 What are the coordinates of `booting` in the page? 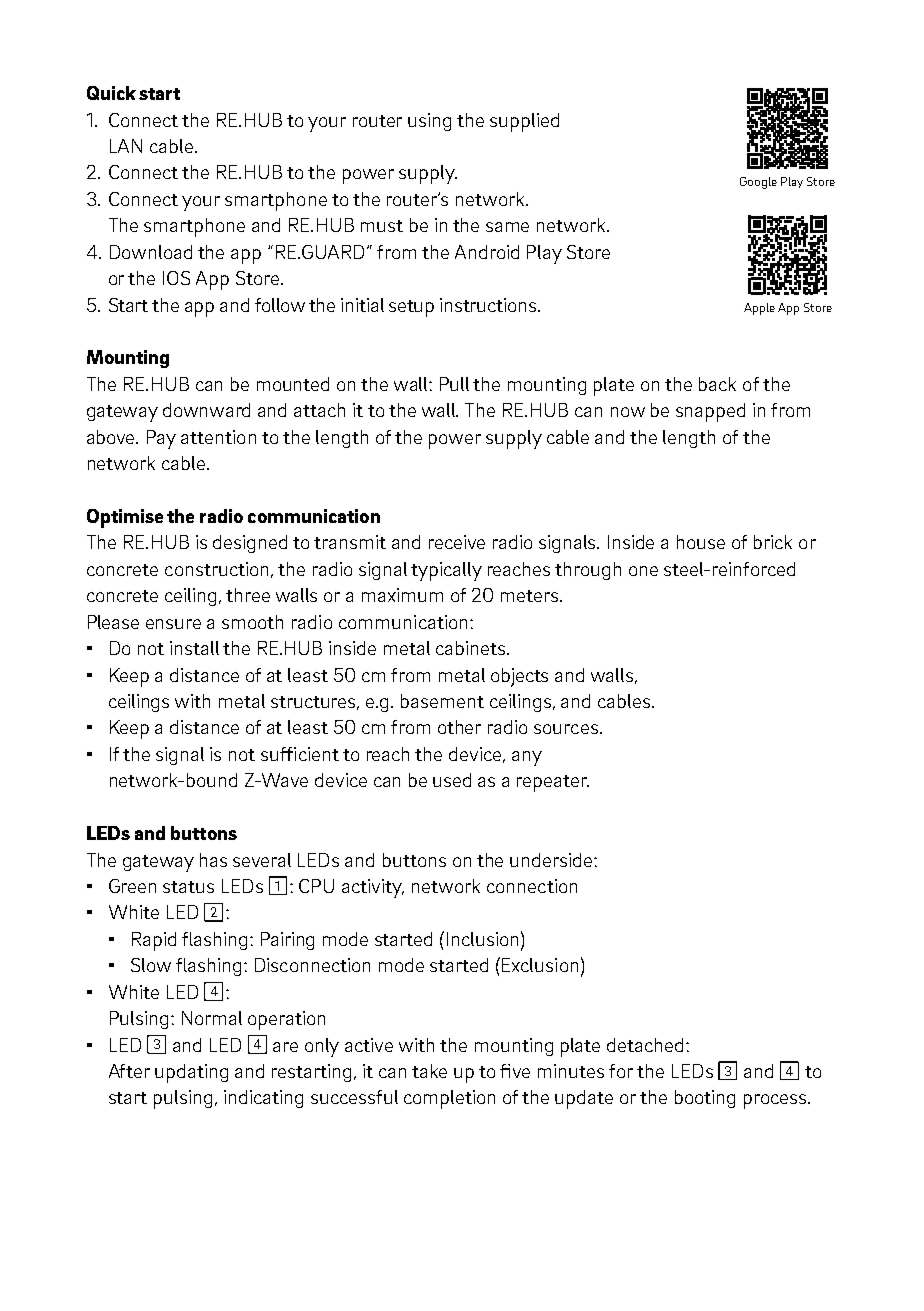 It's located at (705, 1099).
